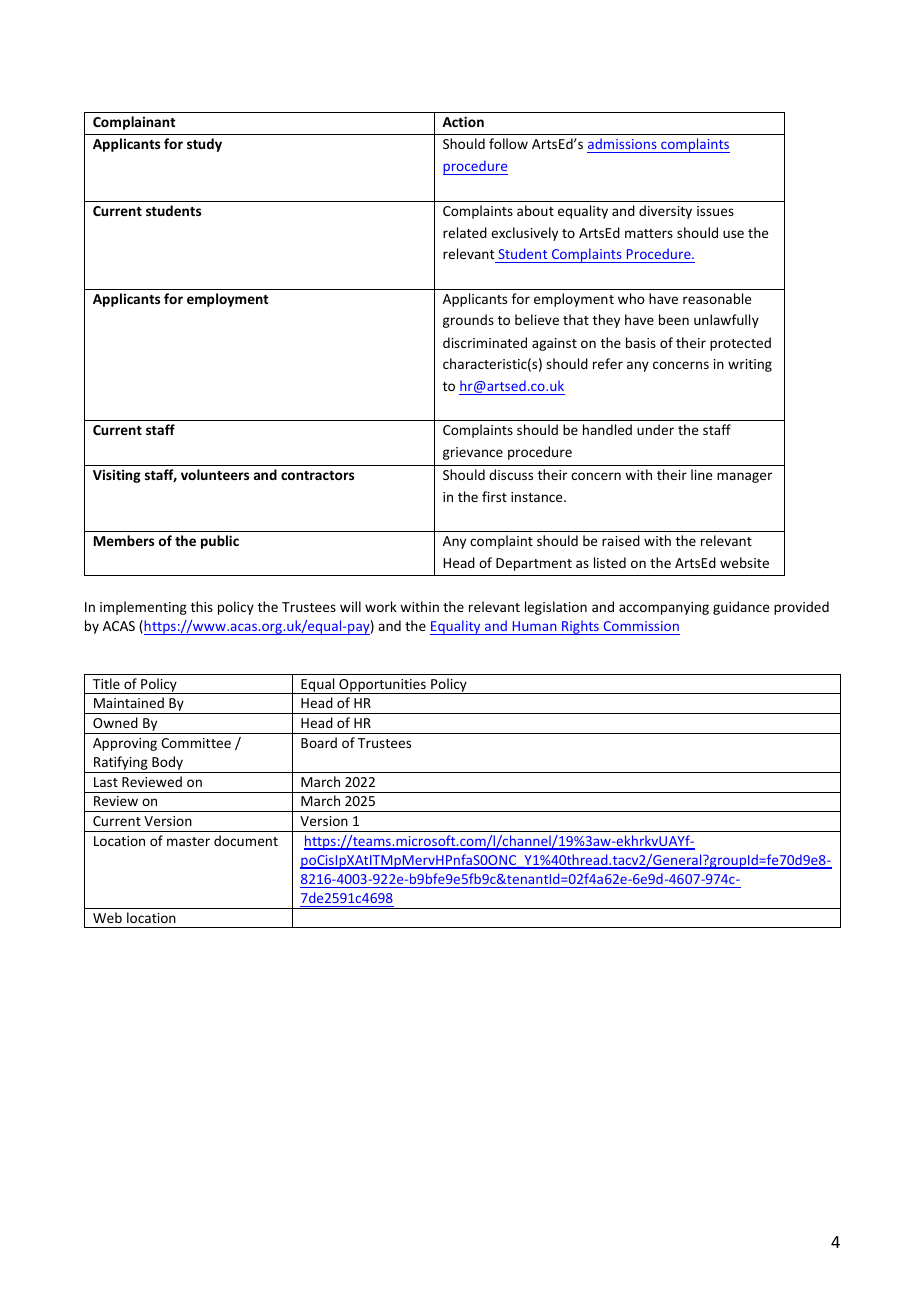 This screenshot has height=1308, width=924. I want to click on admissions, so click(623, 145).
